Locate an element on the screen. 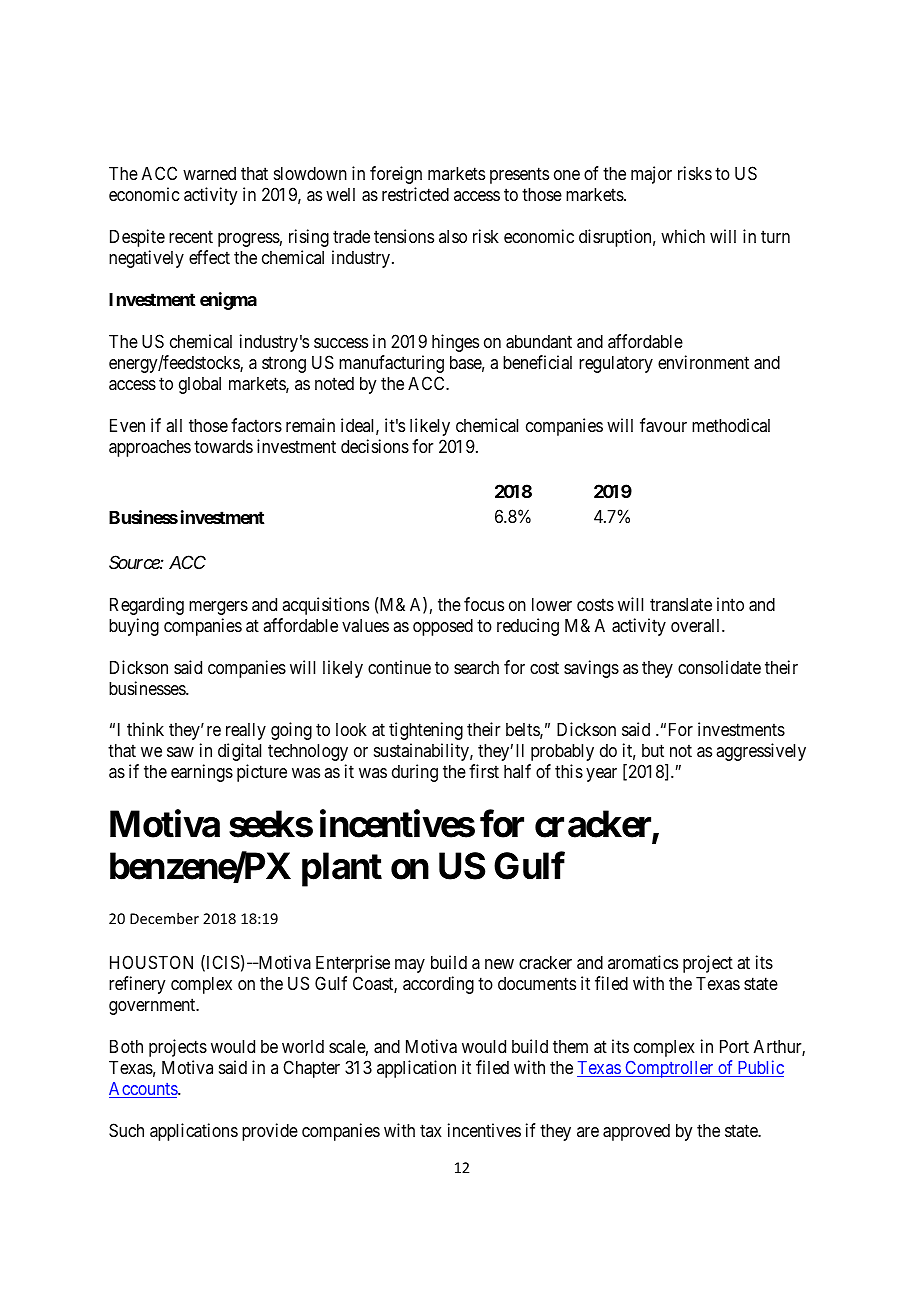  consolidate is located at coordinates (719, 667).
